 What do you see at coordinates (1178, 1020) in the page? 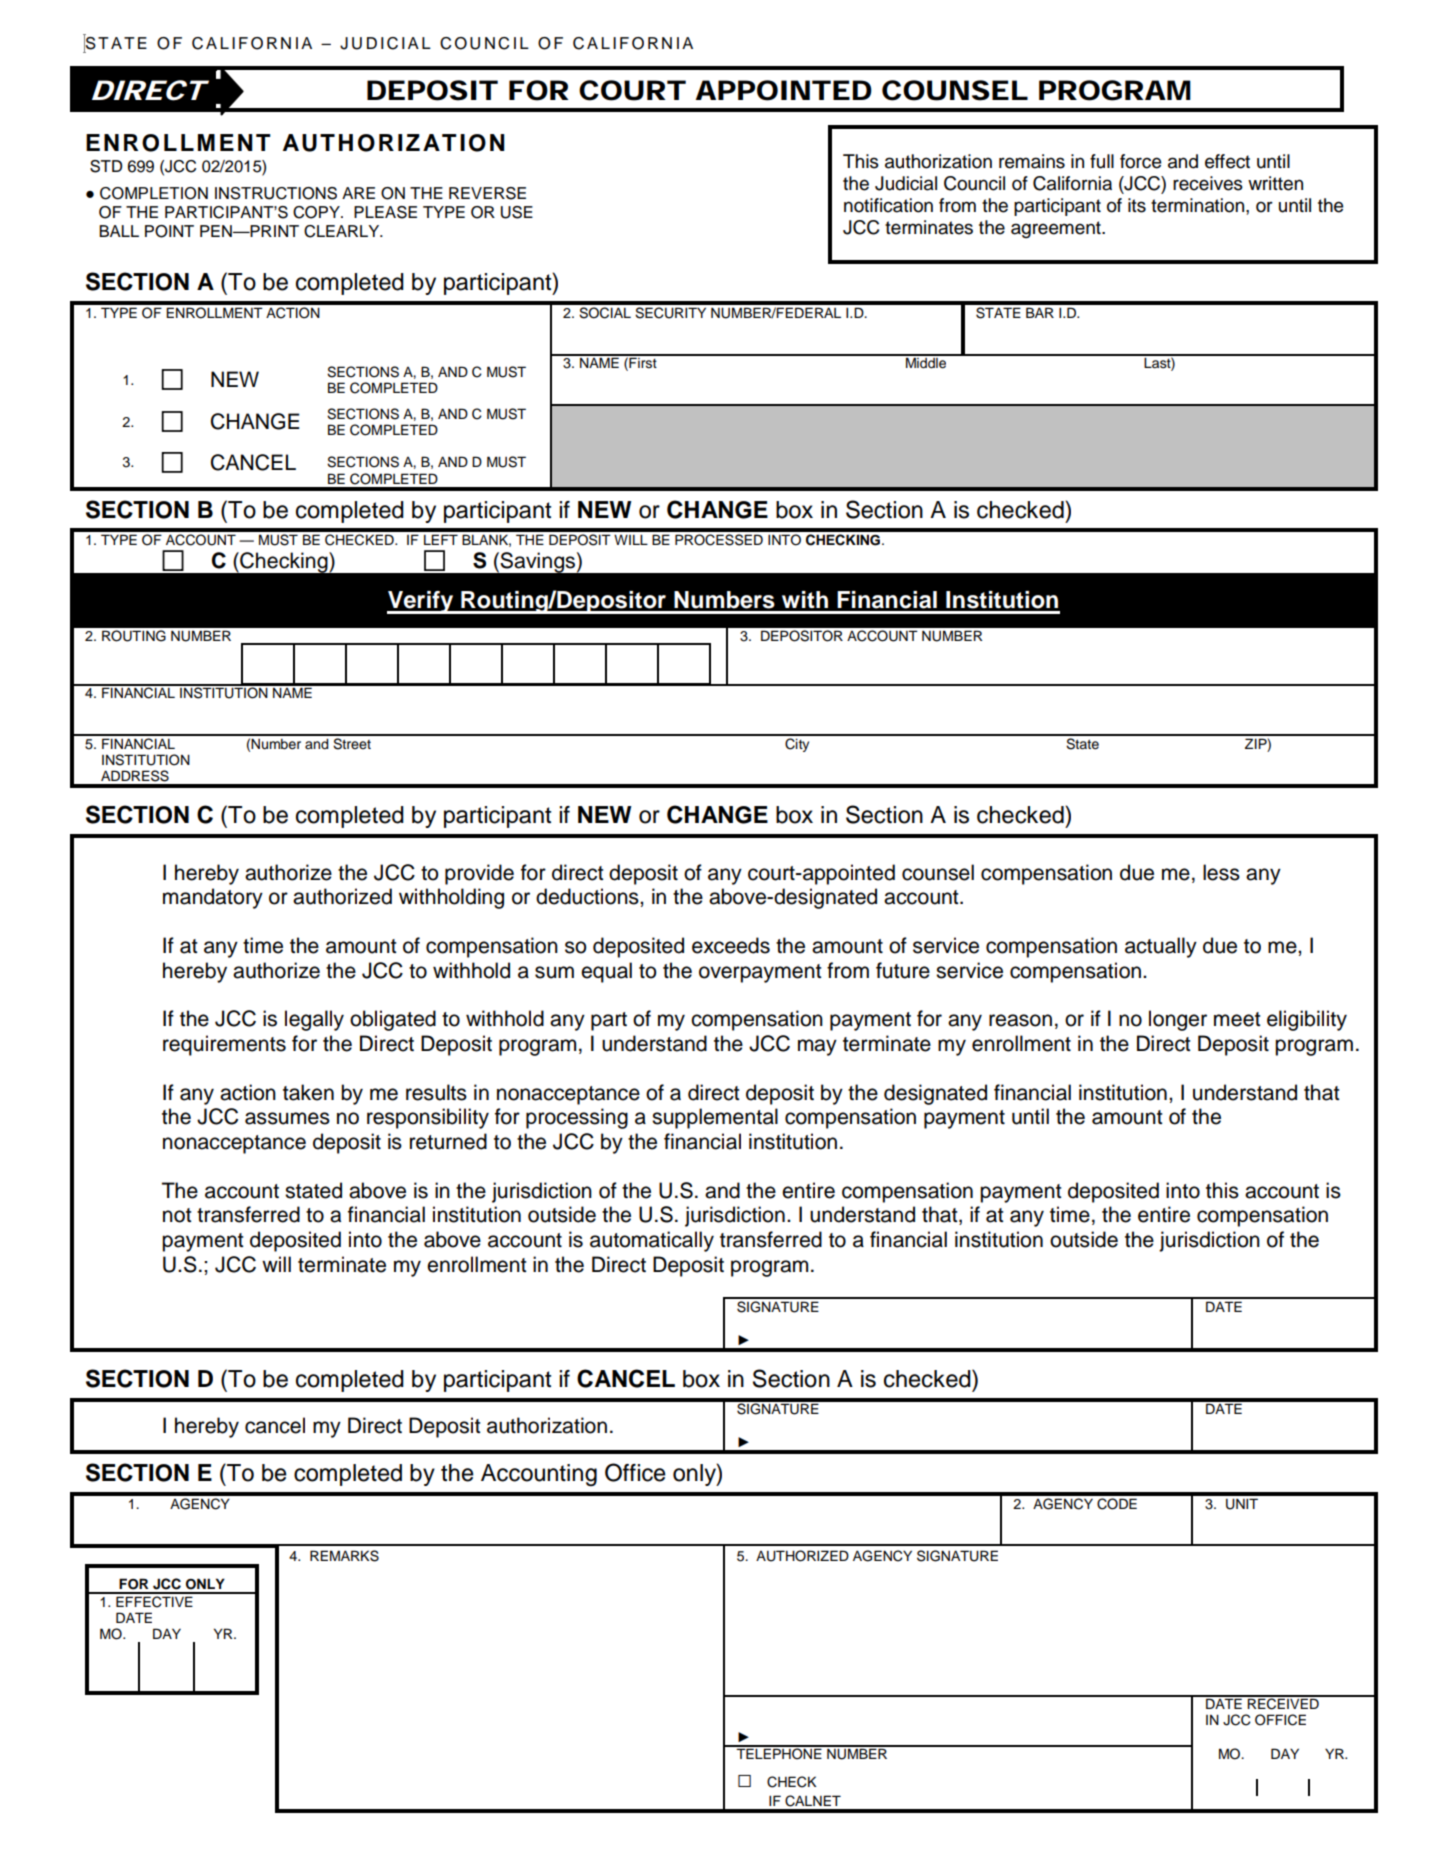
I see `longer` at bounding box center [1178, 1020].
